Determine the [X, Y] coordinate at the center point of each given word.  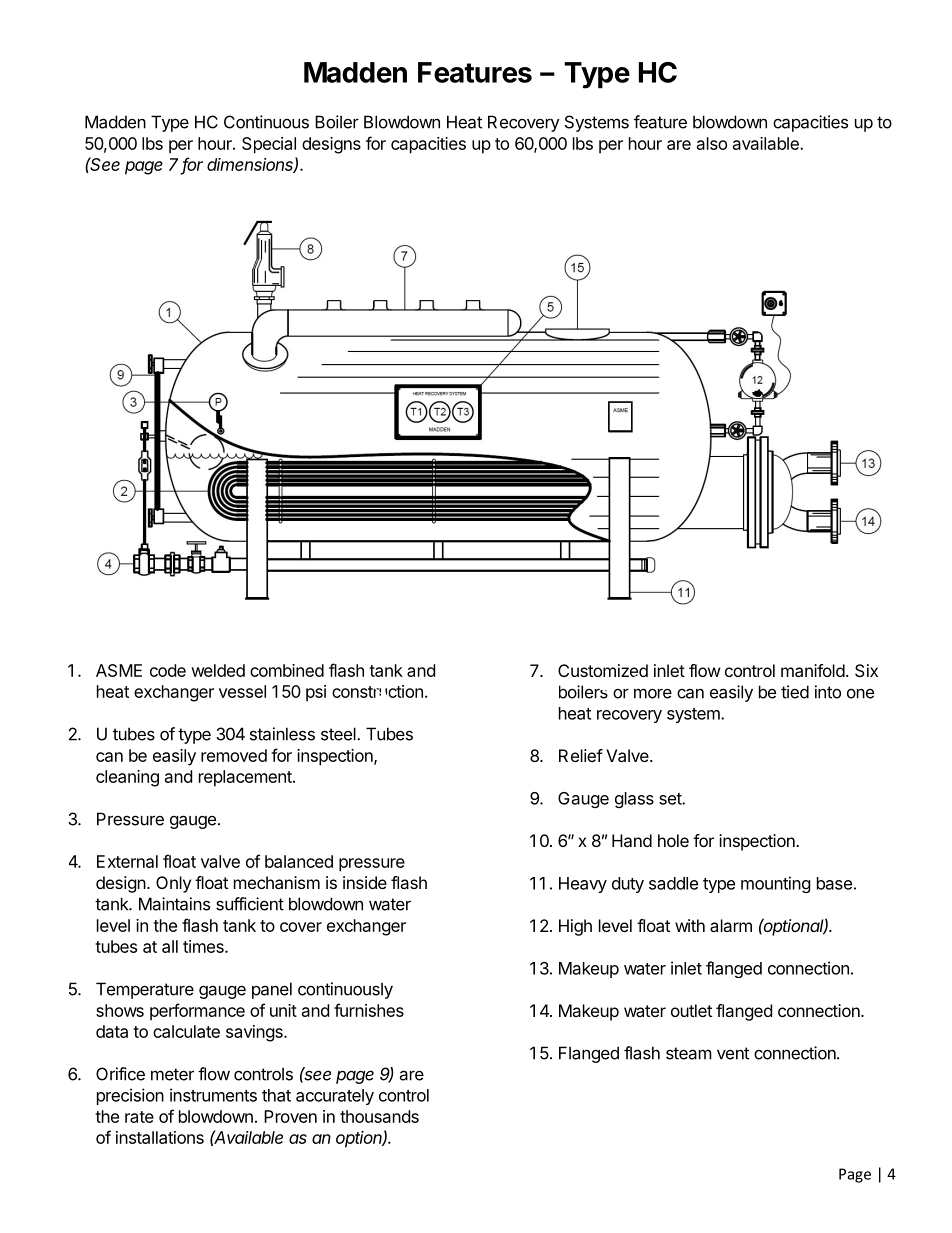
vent [733, 1053]
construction [377, 691]
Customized [603, 670]
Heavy [583, 885]
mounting [776, 884]
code [168, 670]
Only [173, 884]
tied [795, 692]
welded [218, 670]
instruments [213, 1095]
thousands [379, 1116]
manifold [813, 670]
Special [269, 145]
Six [866, 670]
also [712, 143]
